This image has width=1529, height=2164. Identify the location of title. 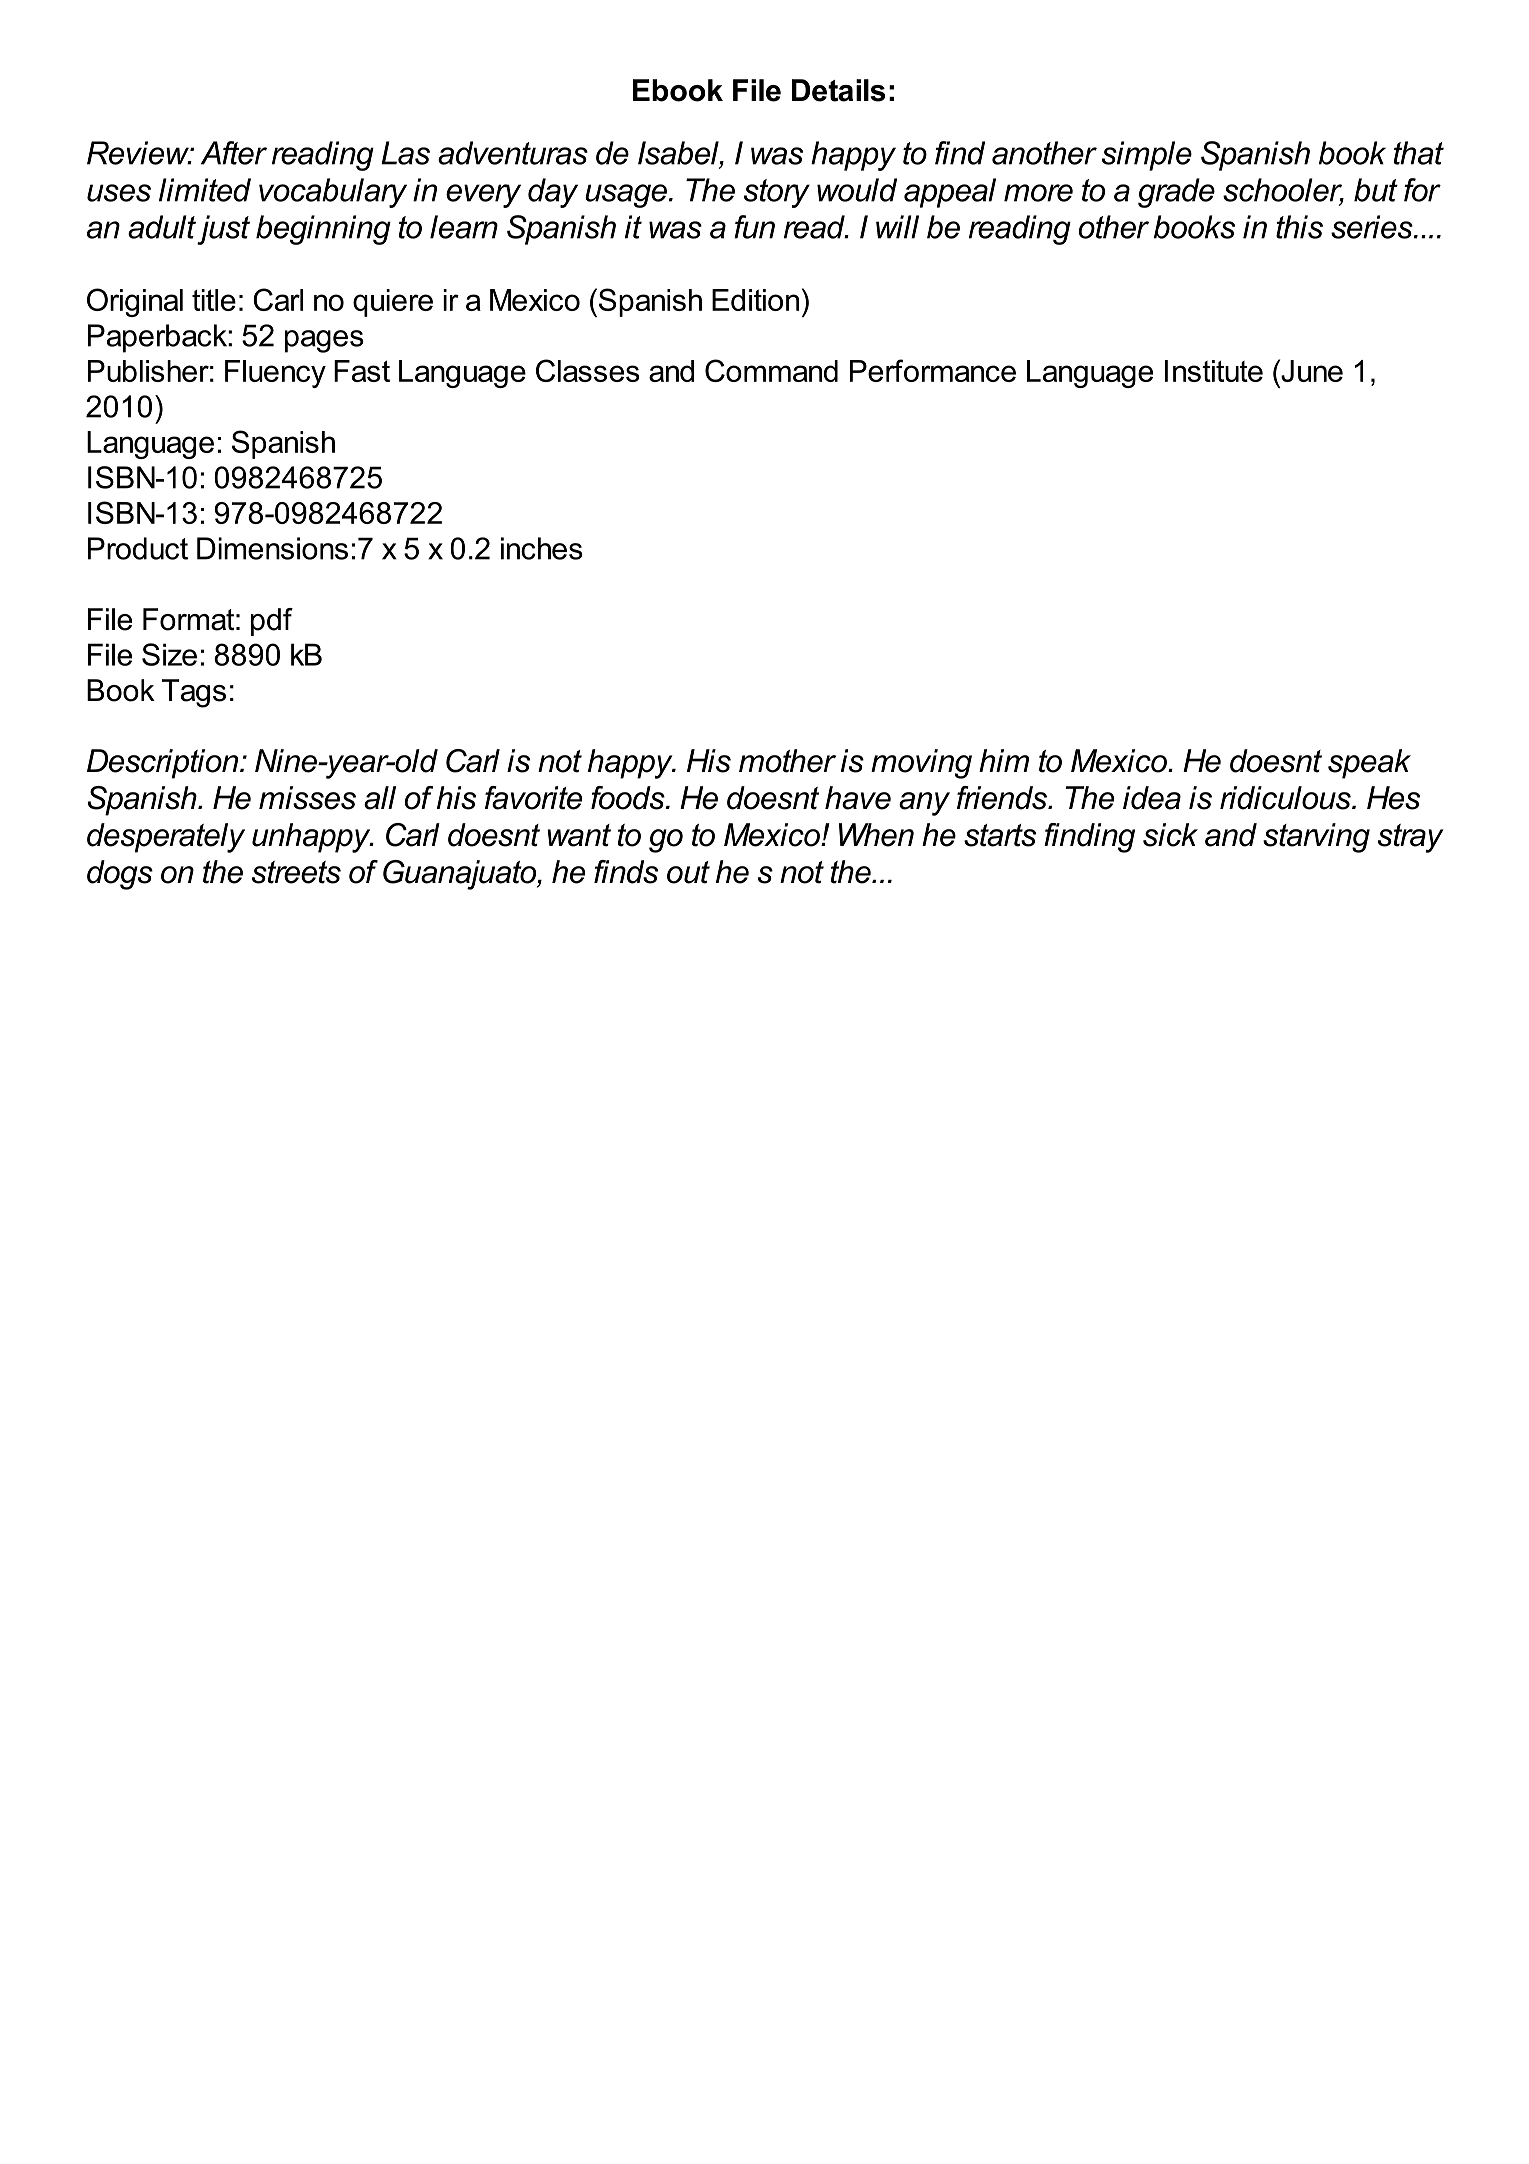
(214, 300).
